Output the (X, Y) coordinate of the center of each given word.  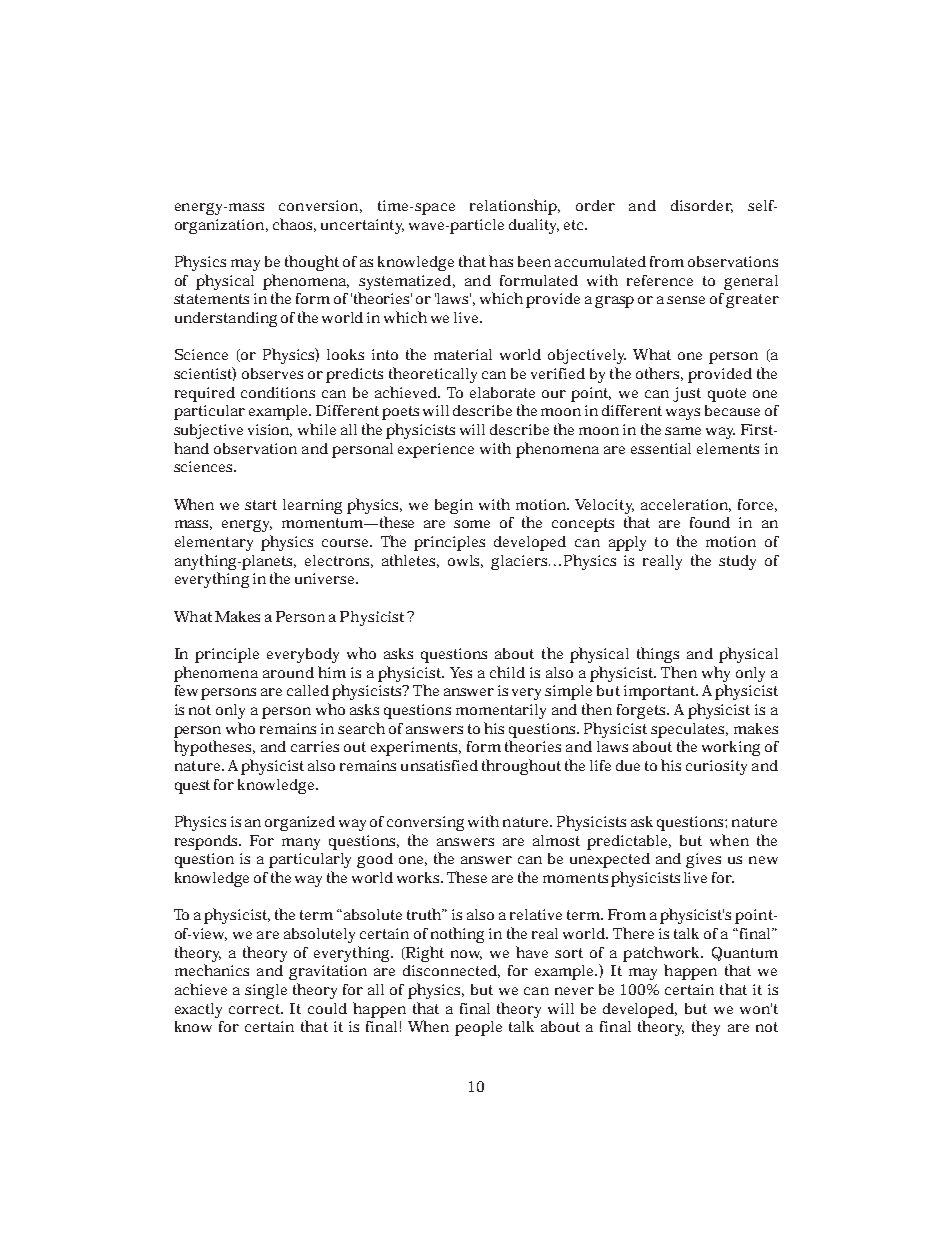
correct (256, 1009)
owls (465, 561)
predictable (629, 842)
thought (312, 263)
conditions (278, 392)
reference (660, 280)
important (661, 692)
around (288, 672)
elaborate (502, 392)
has (501, 261)
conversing (425, 823)
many (301, 844)
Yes (461, 672)
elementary (214, 543)
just (687, 394)
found (710, 522)
